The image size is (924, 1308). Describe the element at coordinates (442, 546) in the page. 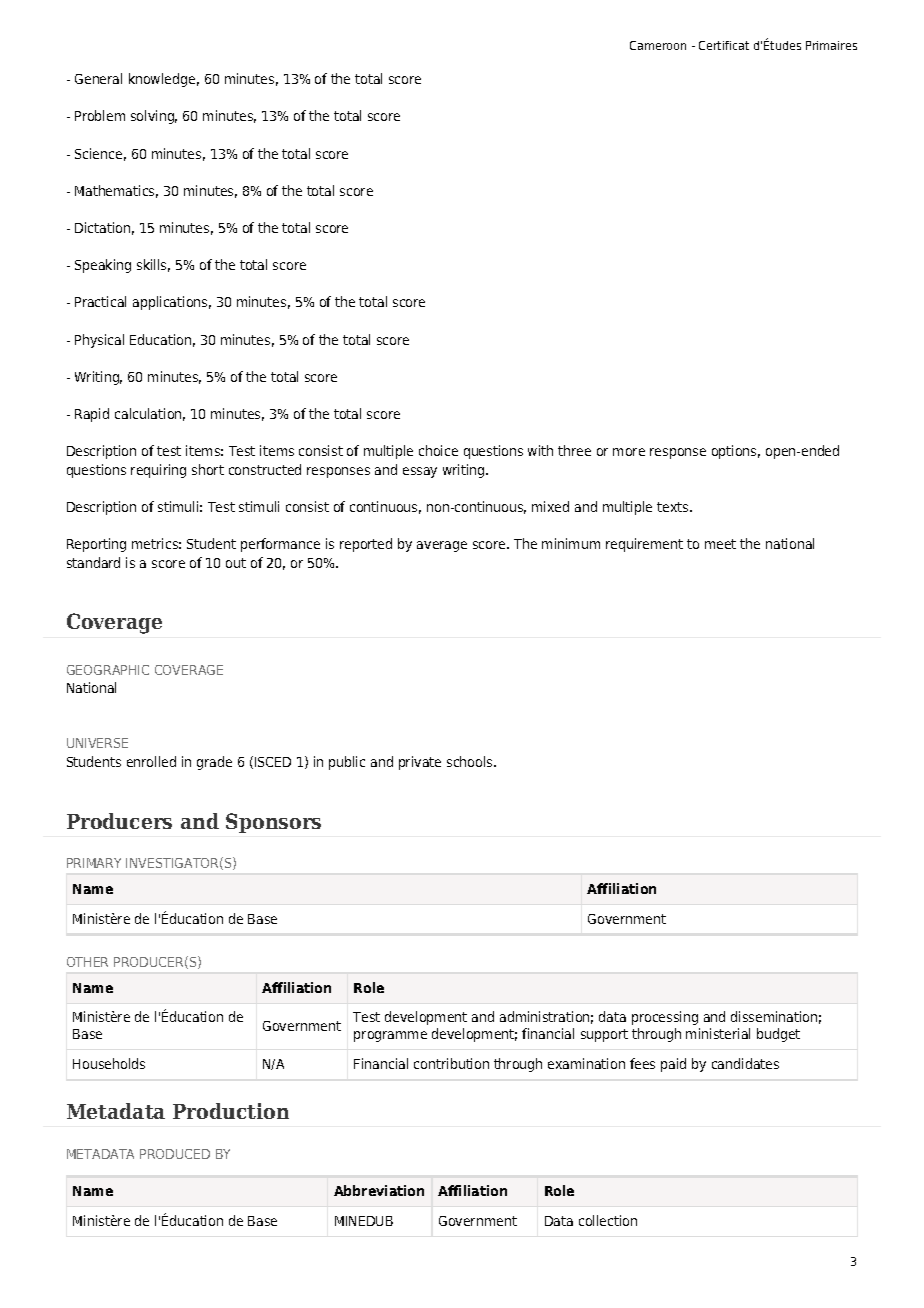

I see `average` at that location.
